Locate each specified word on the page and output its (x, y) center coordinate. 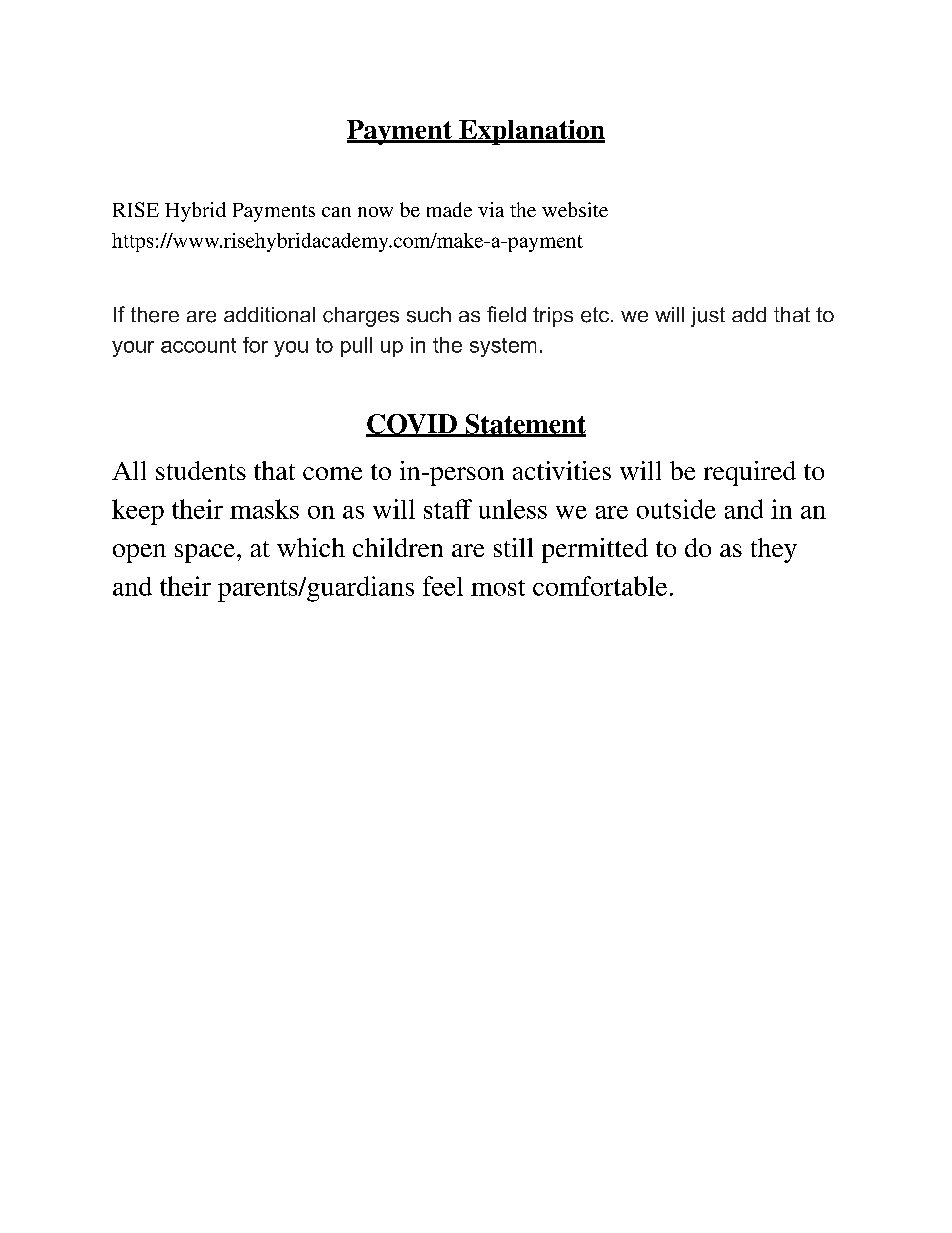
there (155, 315)
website (575, 209)
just (708, 317)
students (201, 470)
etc (596, 315)
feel (443, 586)
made (449, 209)
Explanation (531, 132)
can (336, 212)
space (206, 553)
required (750, 473)
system (503, 347)
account (198, 345)
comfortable (600, 586)
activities (562, 470)
